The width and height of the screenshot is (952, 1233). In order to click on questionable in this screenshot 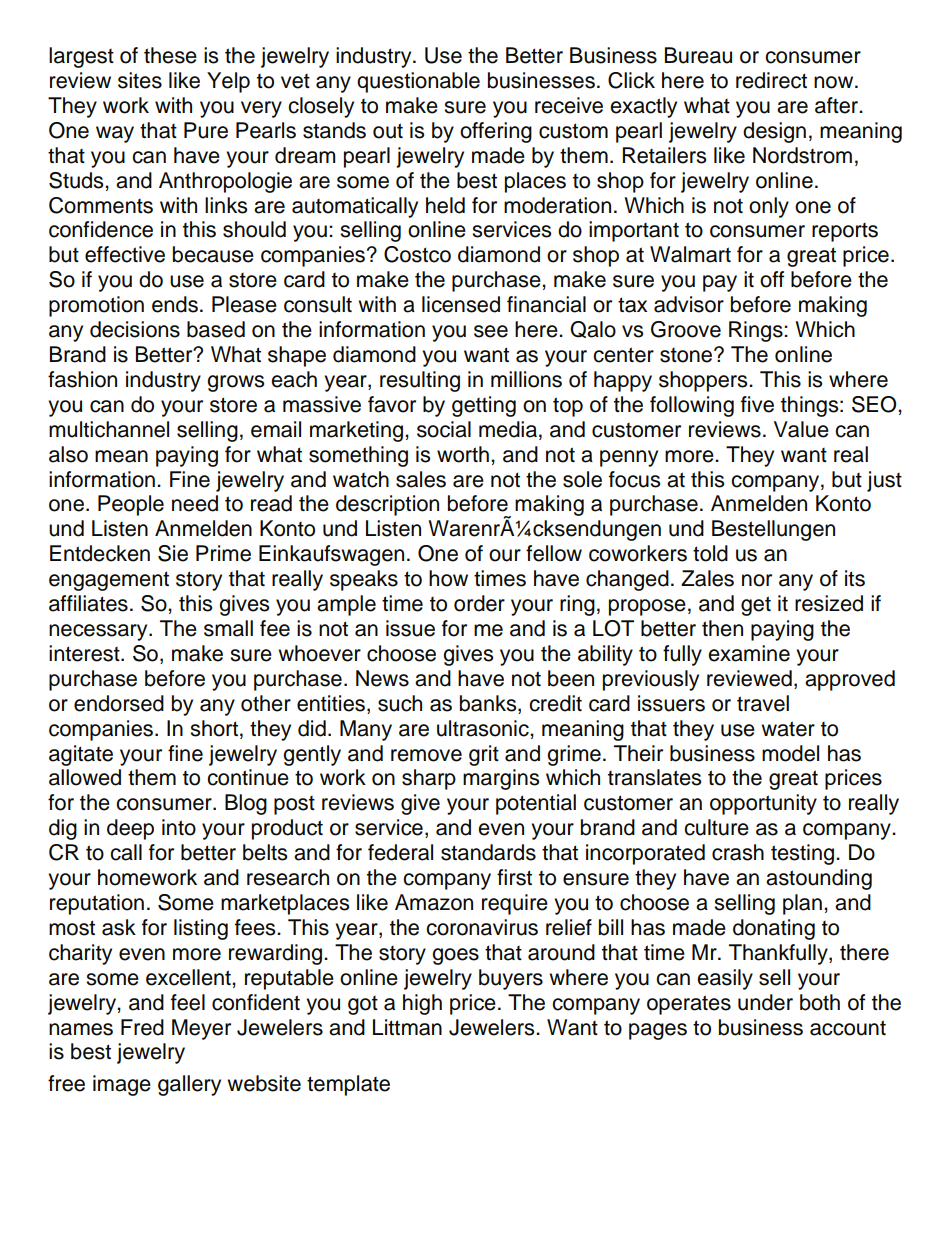, I will do `click(418, 82)`.
